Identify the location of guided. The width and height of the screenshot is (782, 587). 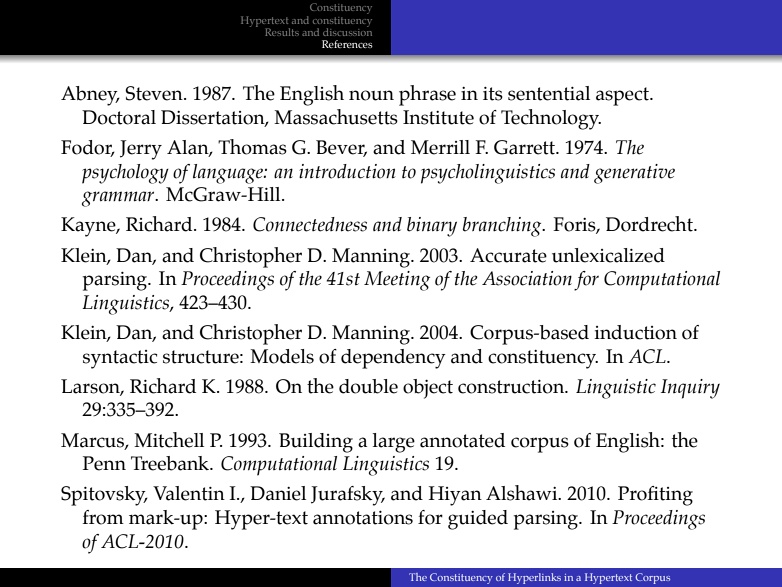
(478, 520).
